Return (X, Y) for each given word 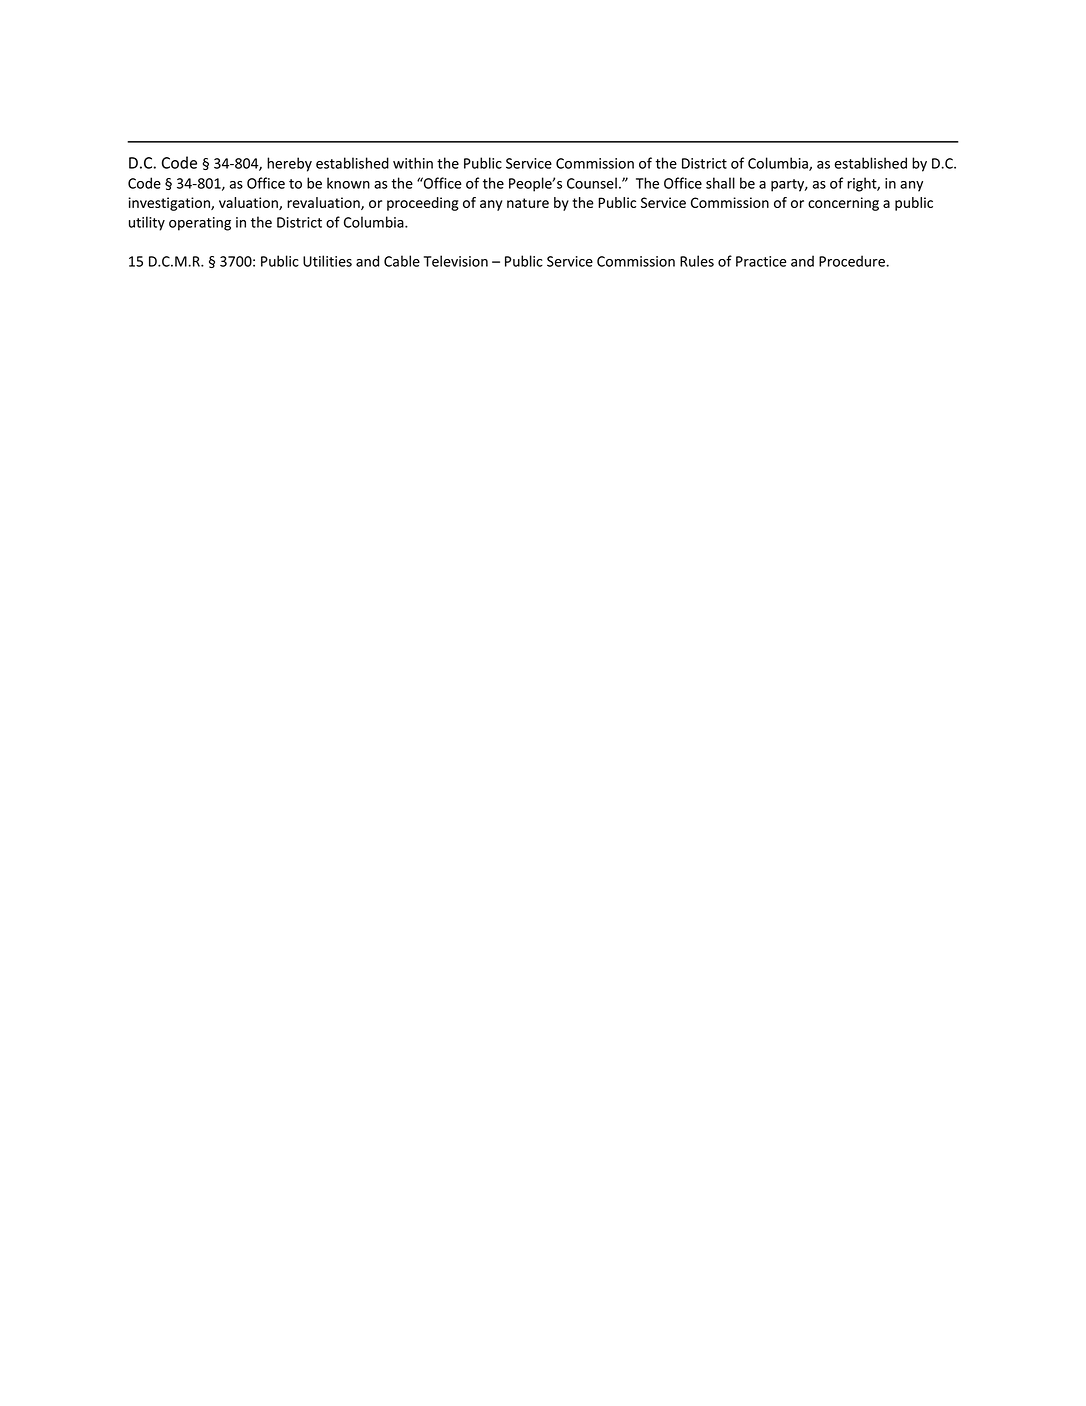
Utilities (327, 261)
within (413, 163)
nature (528, 203)
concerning (843, 204)
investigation (170, 204)
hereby (289, 164)
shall (720, 183)
